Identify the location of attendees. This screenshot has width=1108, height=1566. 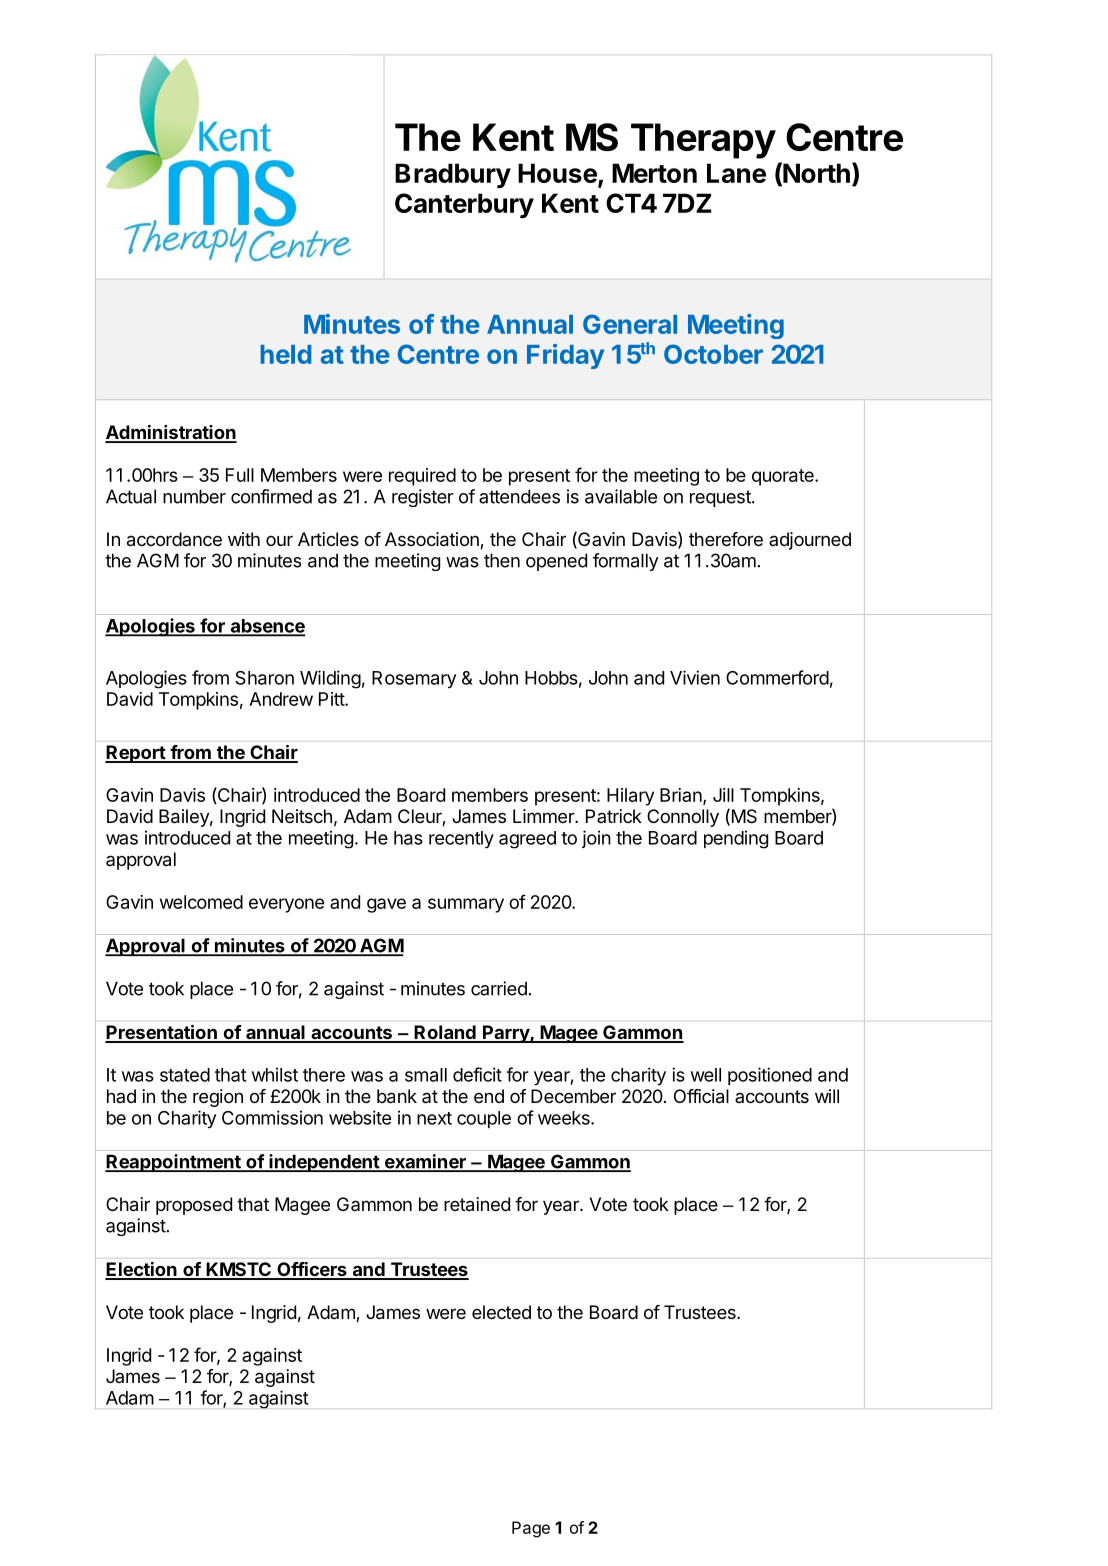
(519, 496).
